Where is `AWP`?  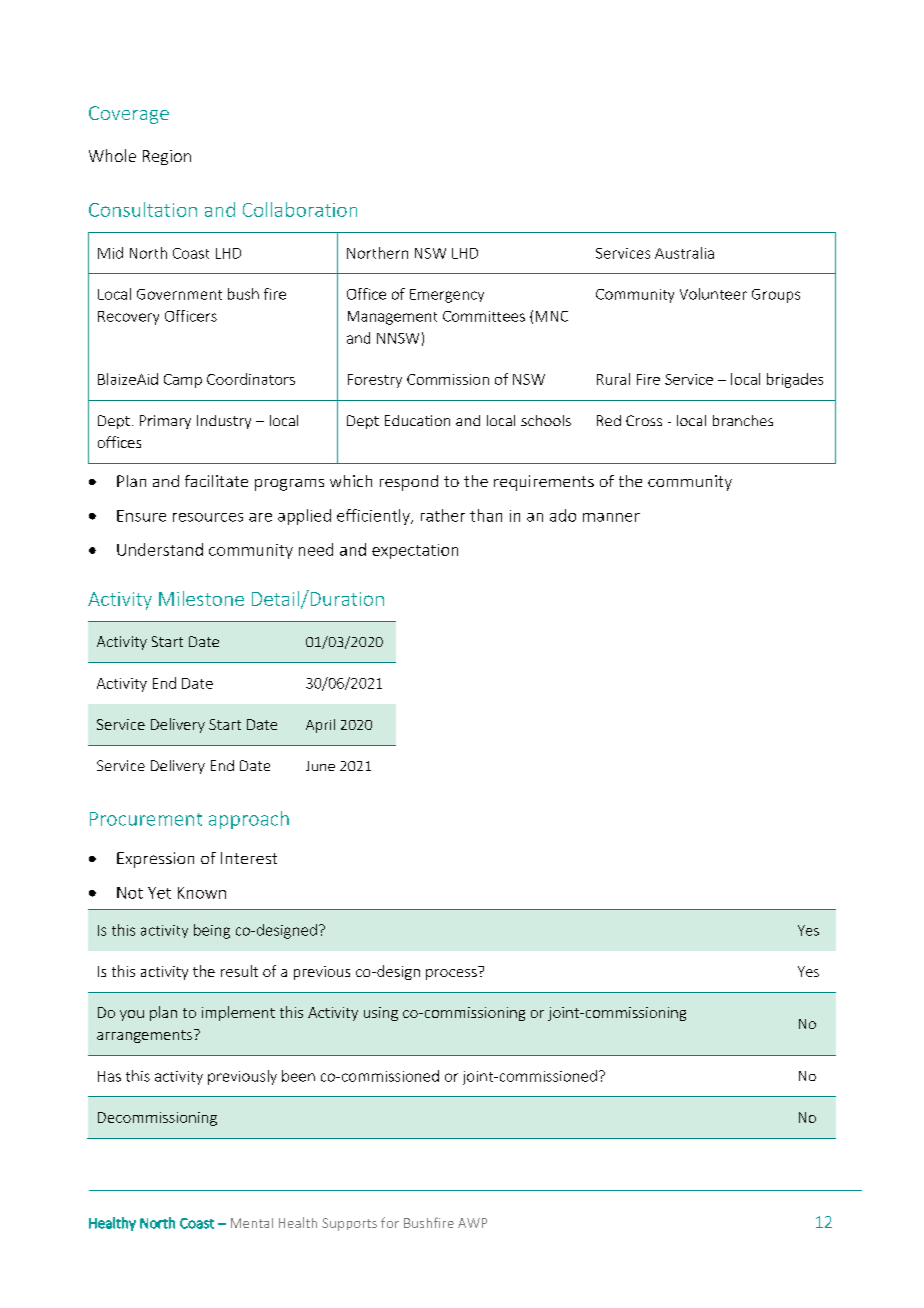
AWP is located at coordinates (472, 1223).
